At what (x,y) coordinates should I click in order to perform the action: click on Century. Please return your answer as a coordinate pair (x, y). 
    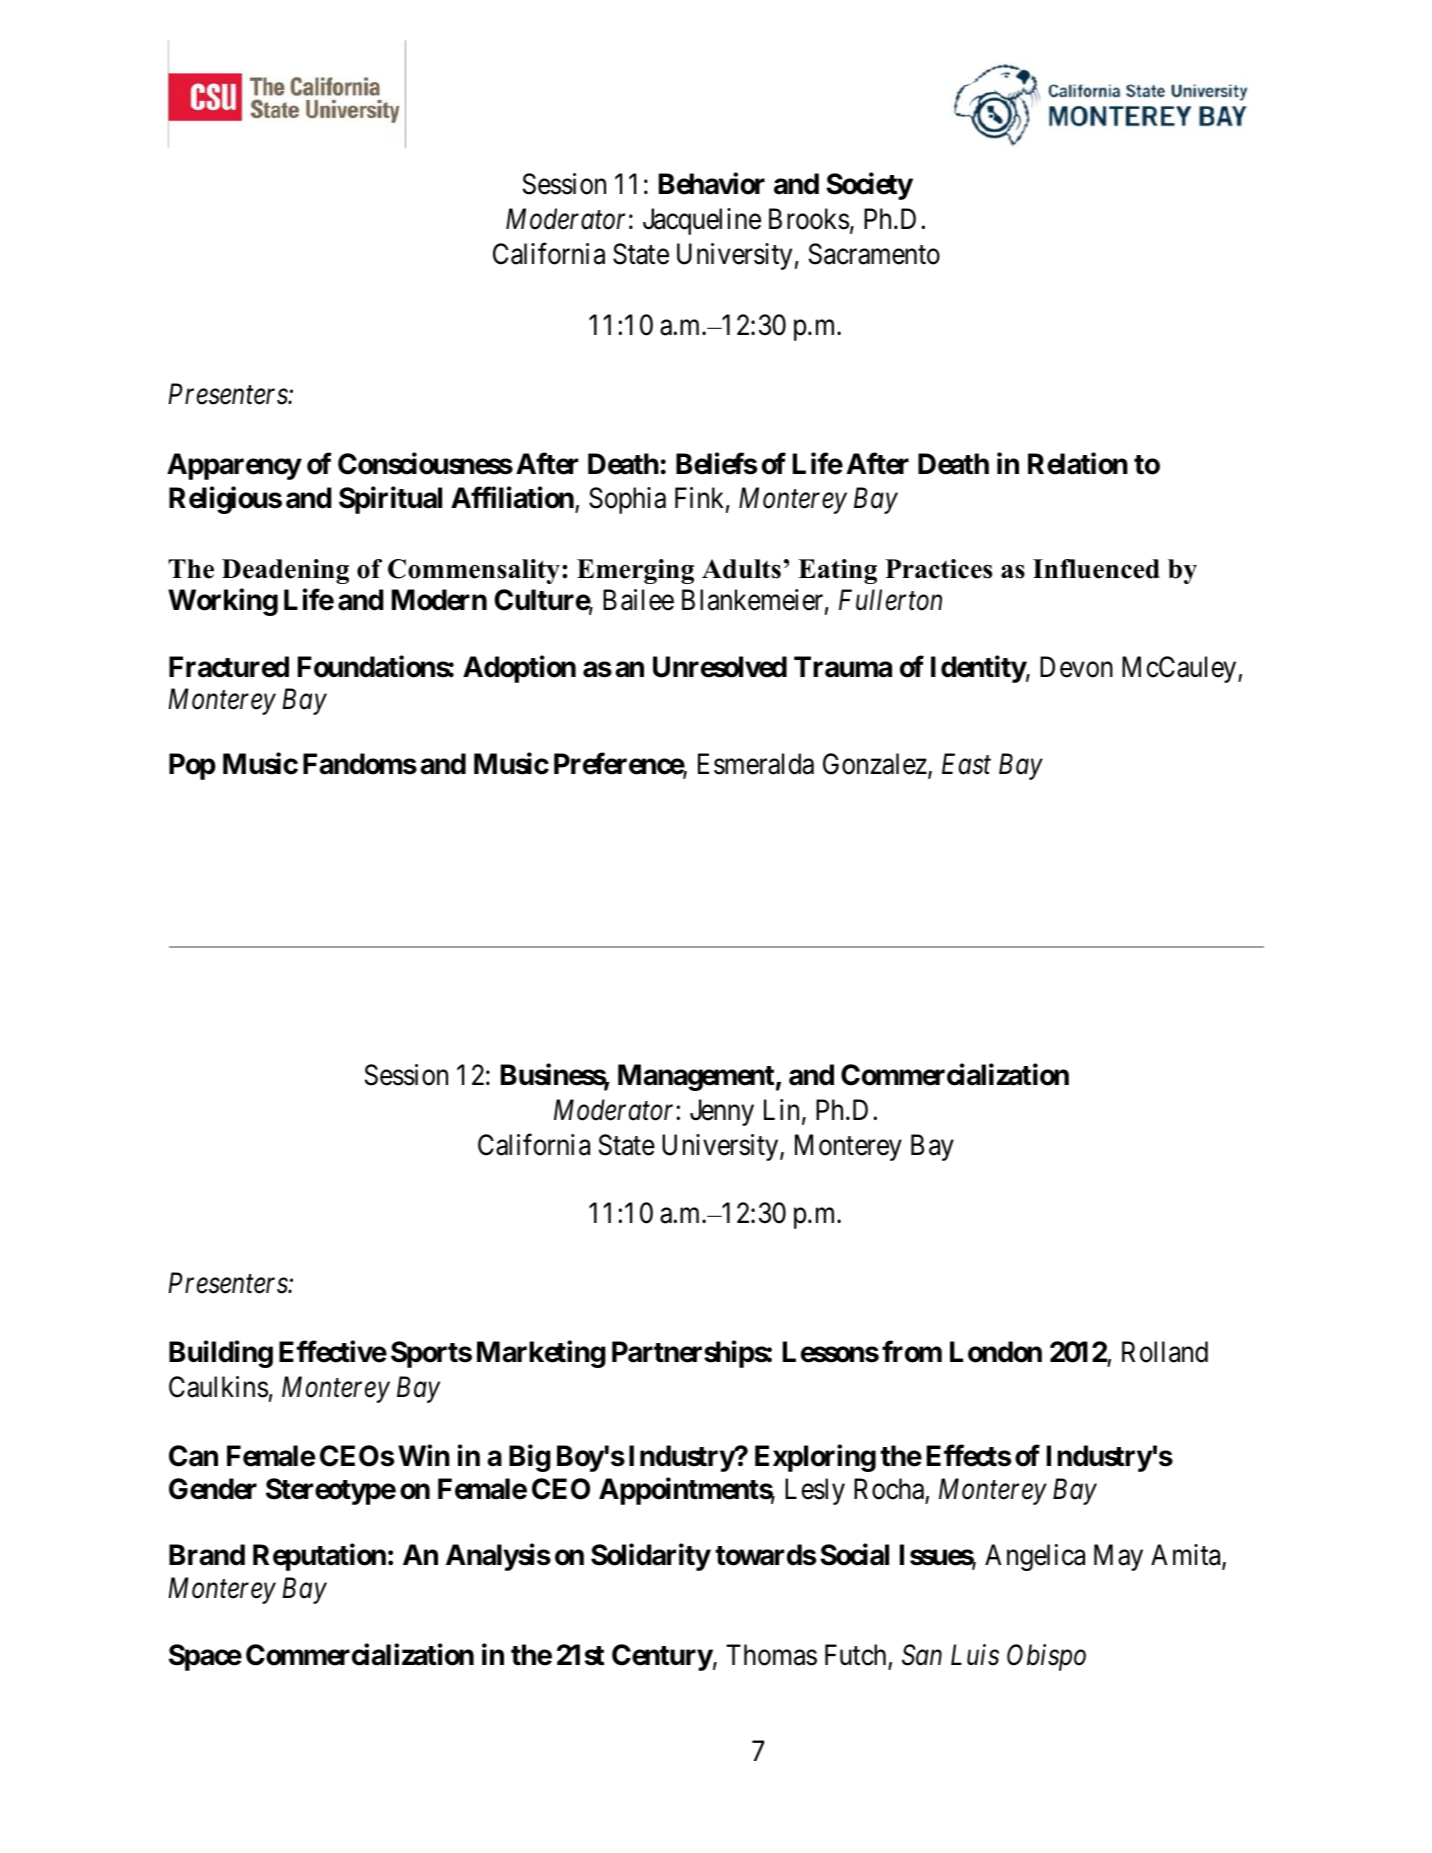
    Looking at the image, I should click on (662, 1657).
